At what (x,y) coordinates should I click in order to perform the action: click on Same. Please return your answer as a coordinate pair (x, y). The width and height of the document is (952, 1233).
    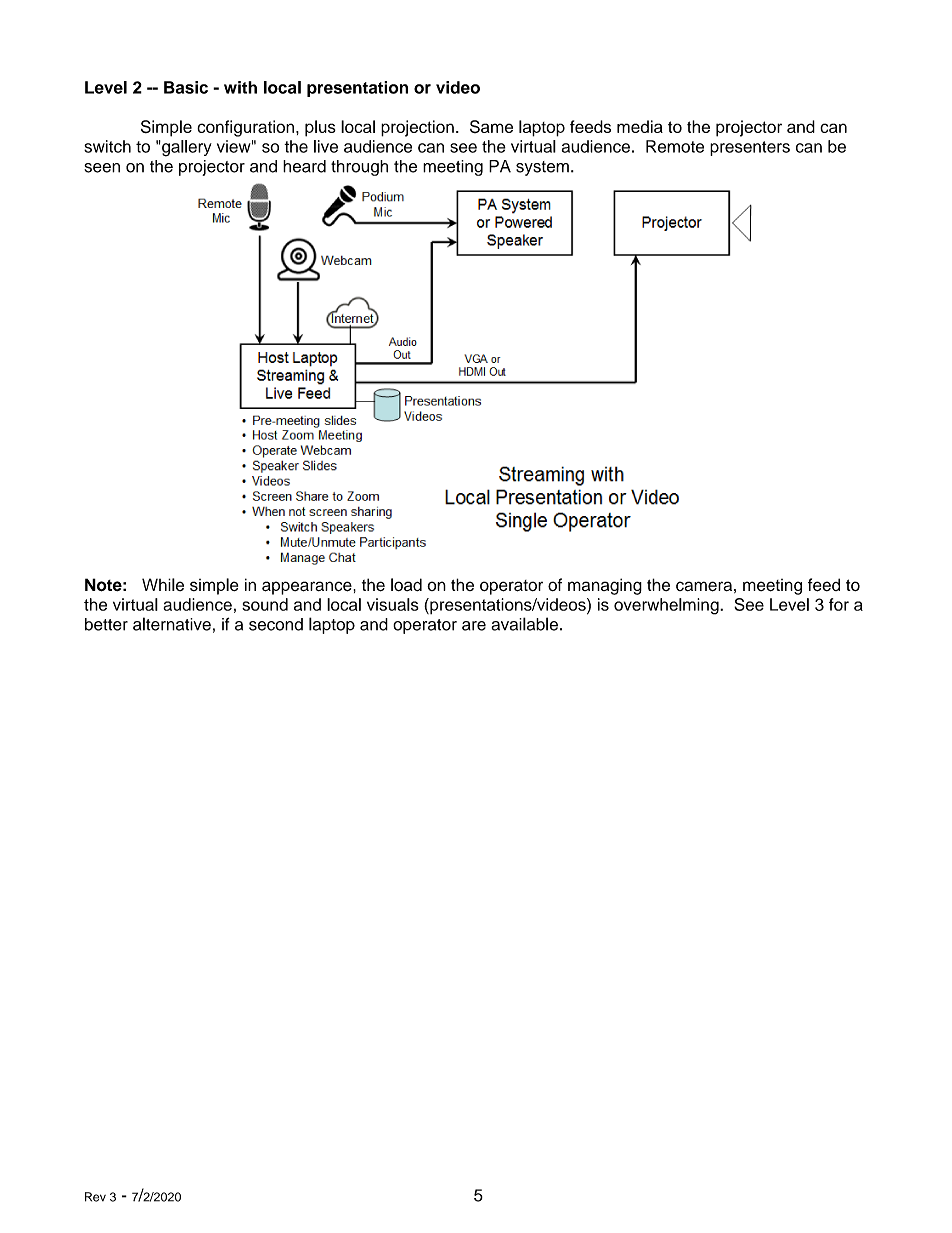
    Looking at the image, I should click on (491, 126).
